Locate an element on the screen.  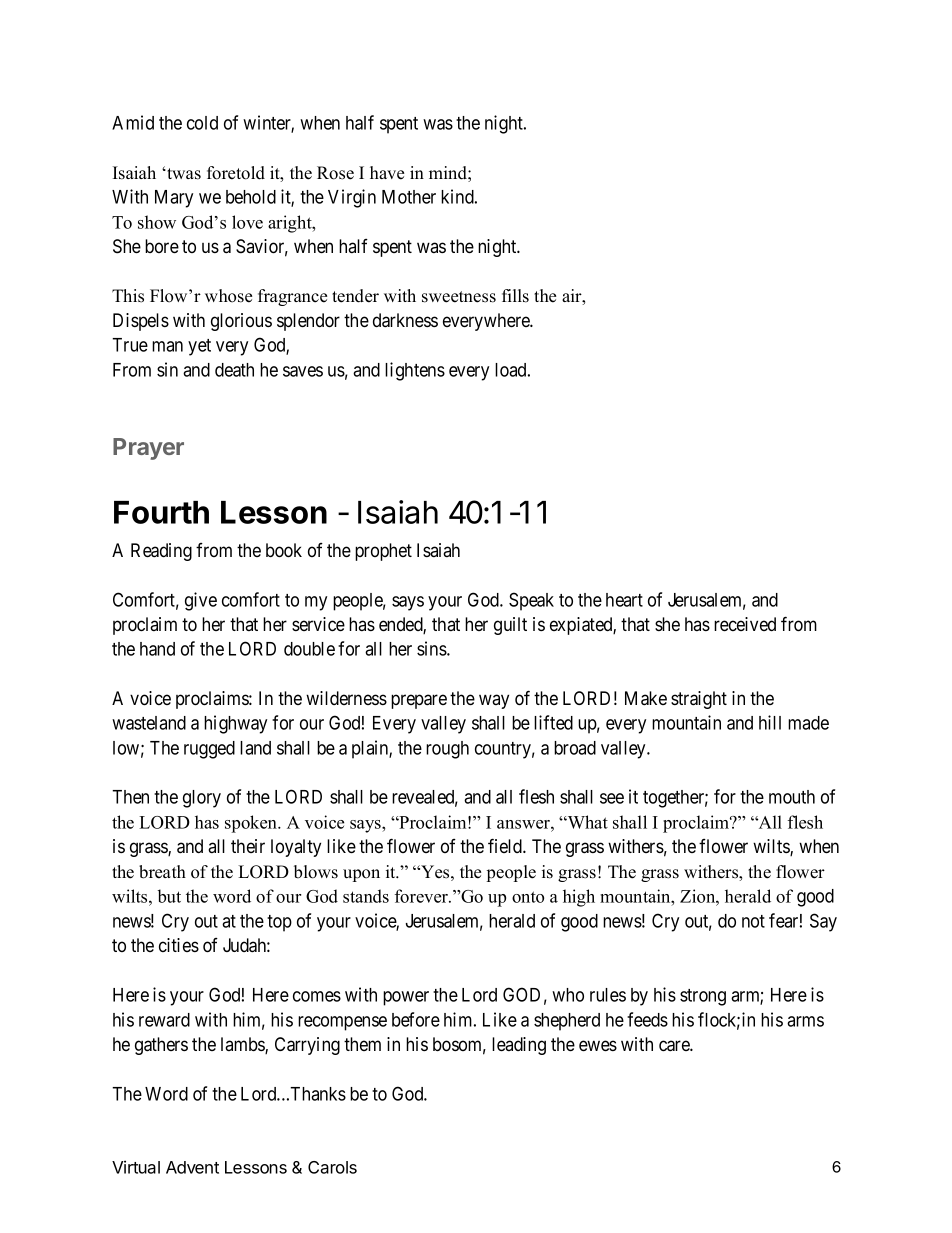
foretold is located at coordinates (236, 173).
